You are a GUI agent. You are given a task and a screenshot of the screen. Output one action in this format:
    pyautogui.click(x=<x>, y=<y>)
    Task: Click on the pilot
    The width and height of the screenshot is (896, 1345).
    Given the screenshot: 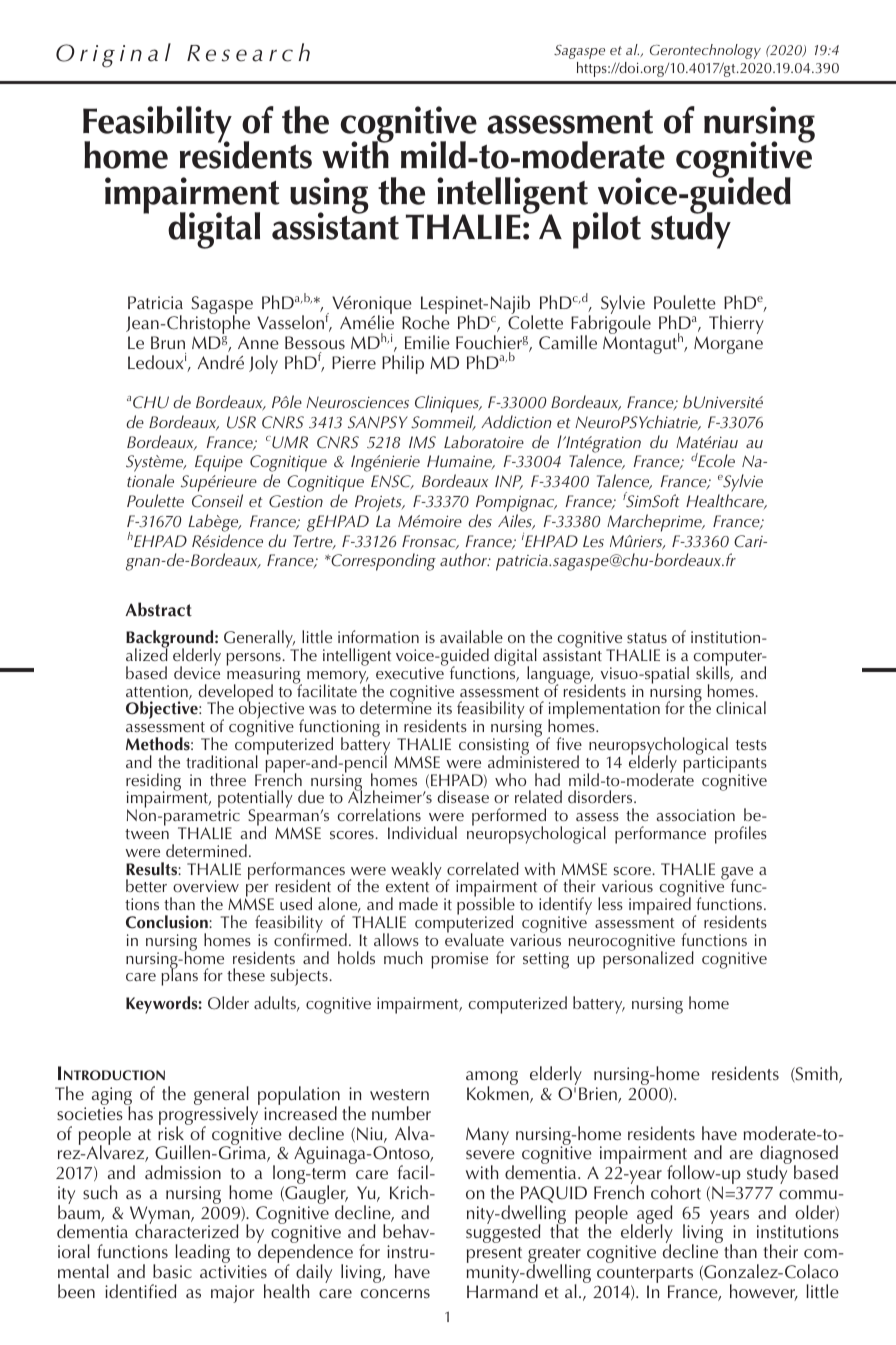 What is the action you would take?
    pyautogui.click(x=607, y=230)
